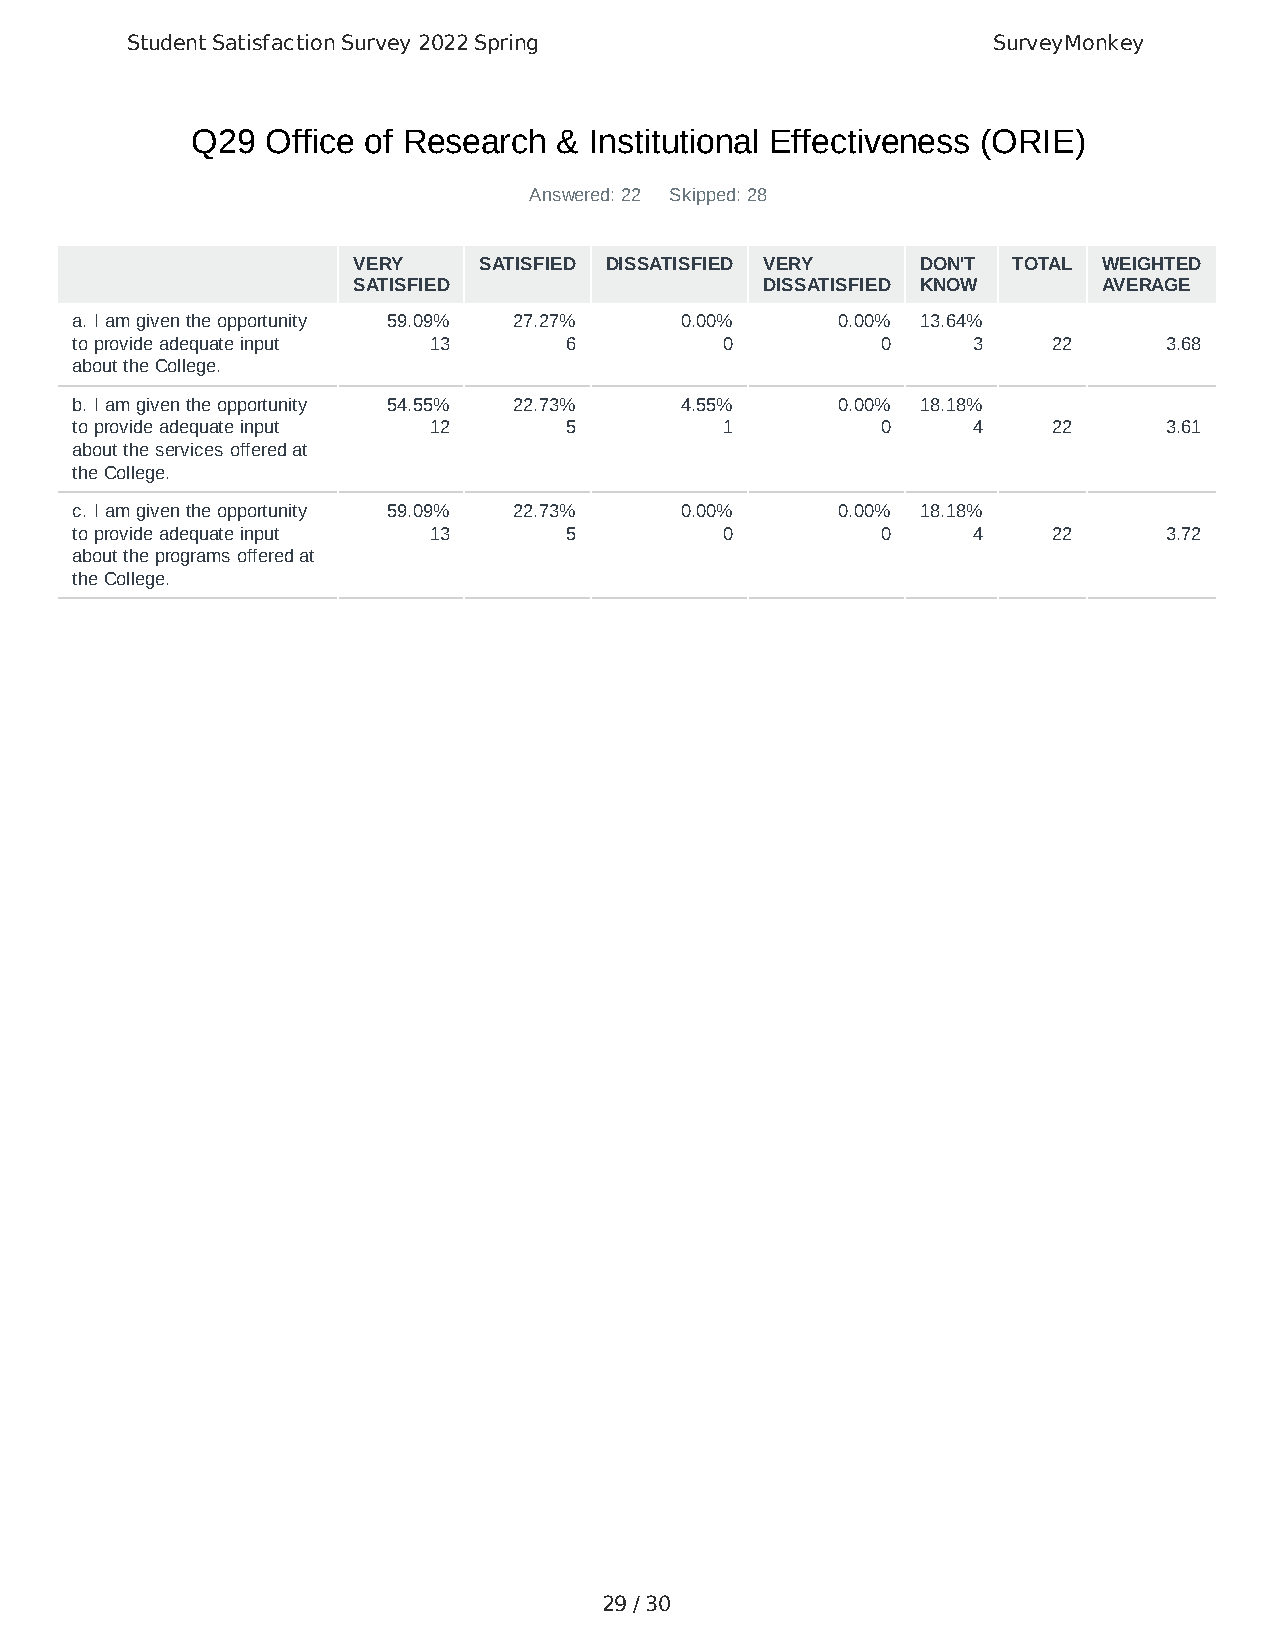 This screenshot has height=1646, width=1272. Describe the element at coordinates (569, 194) in the screenshot. I see `Answered` at that location.
